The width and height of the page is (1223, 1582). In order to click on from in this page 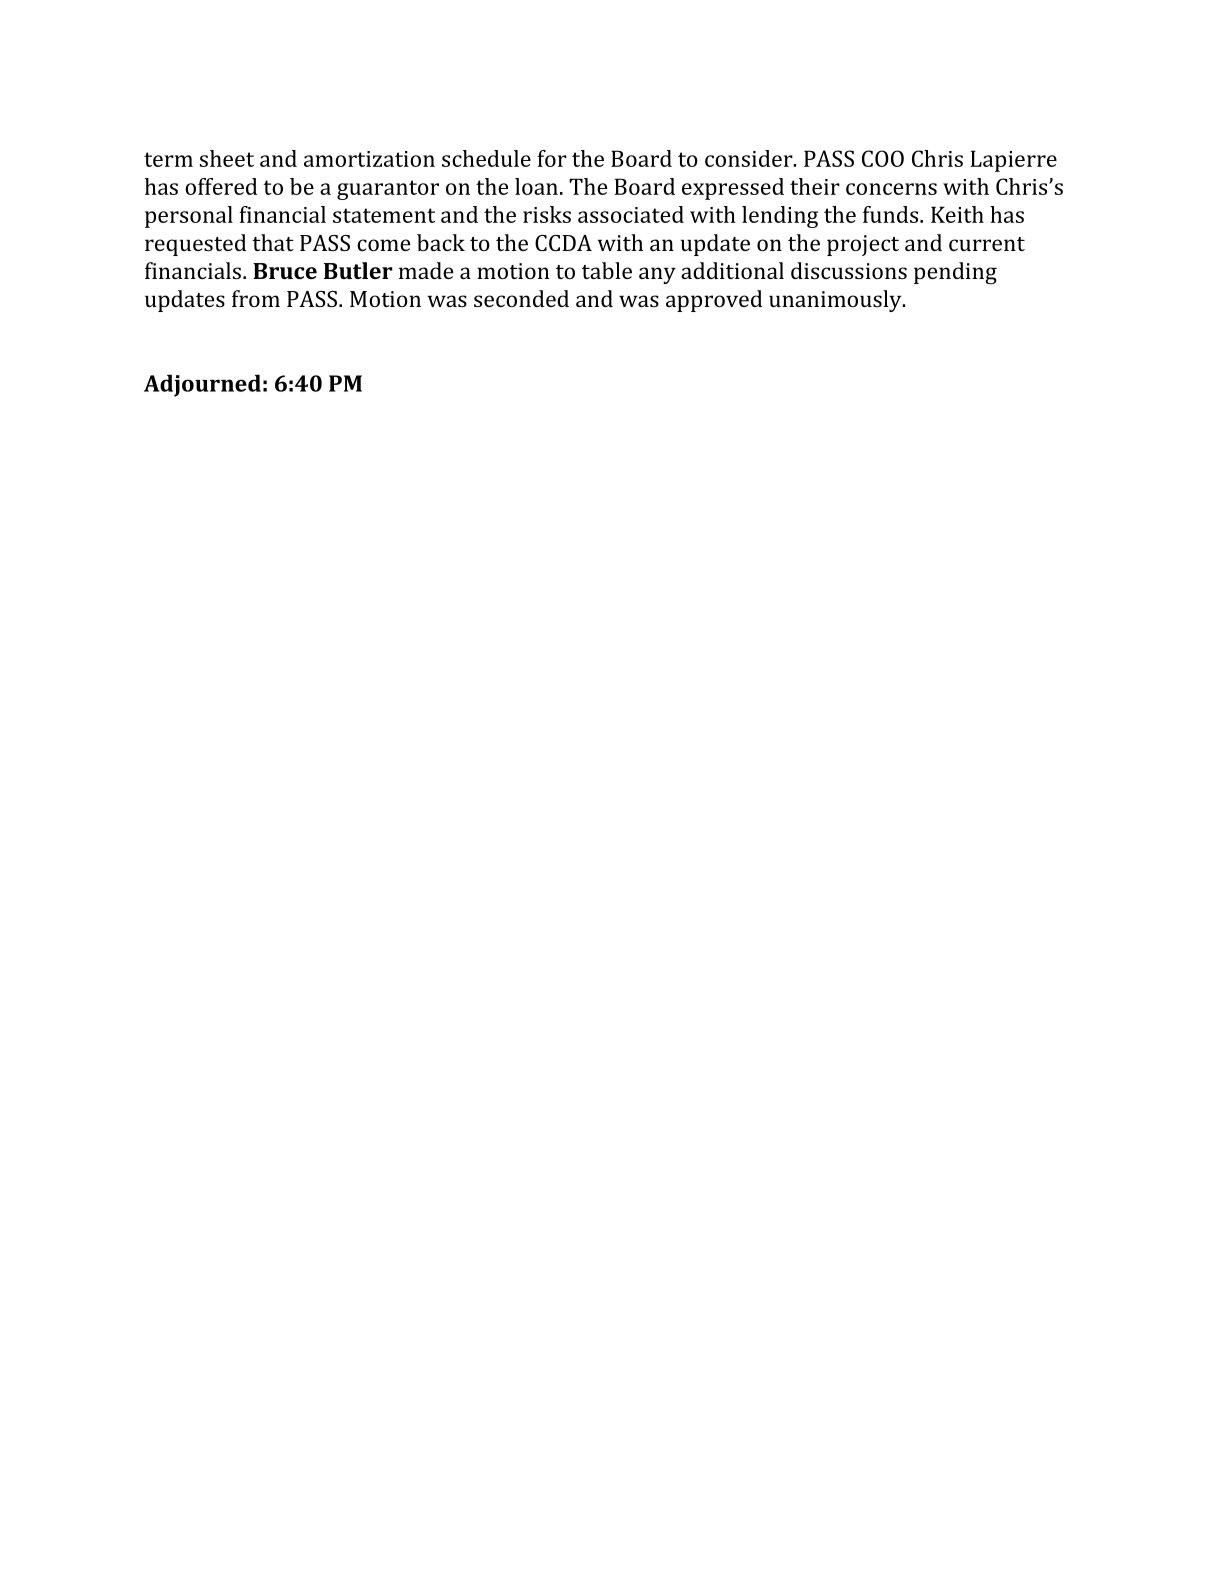, I will do `click(256, 298)`.
